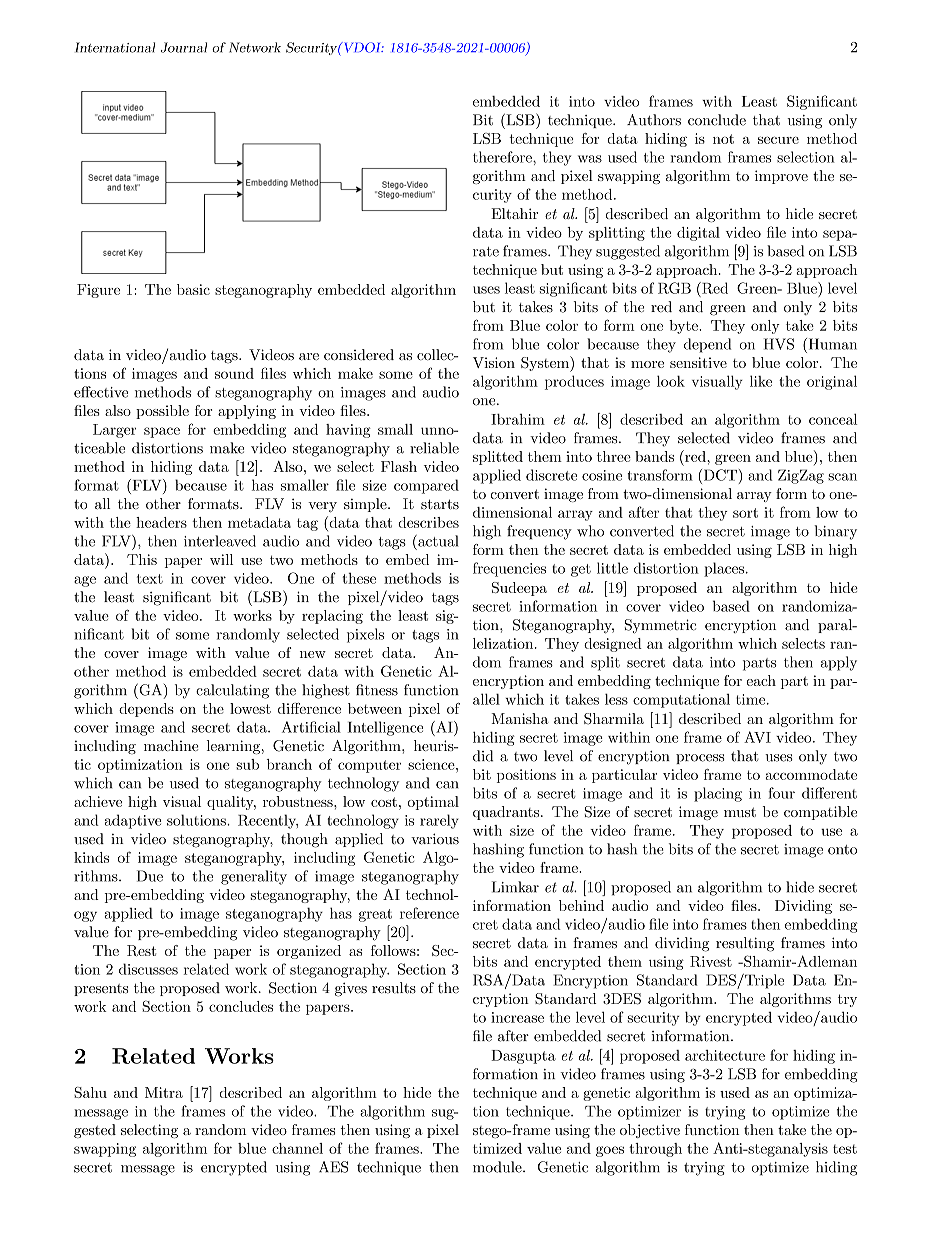 The height and width of the document is (1233, 952). What do you see at coordinates (779, 344) in the document?
I see `HVS` at bounding box center [779, 344].
